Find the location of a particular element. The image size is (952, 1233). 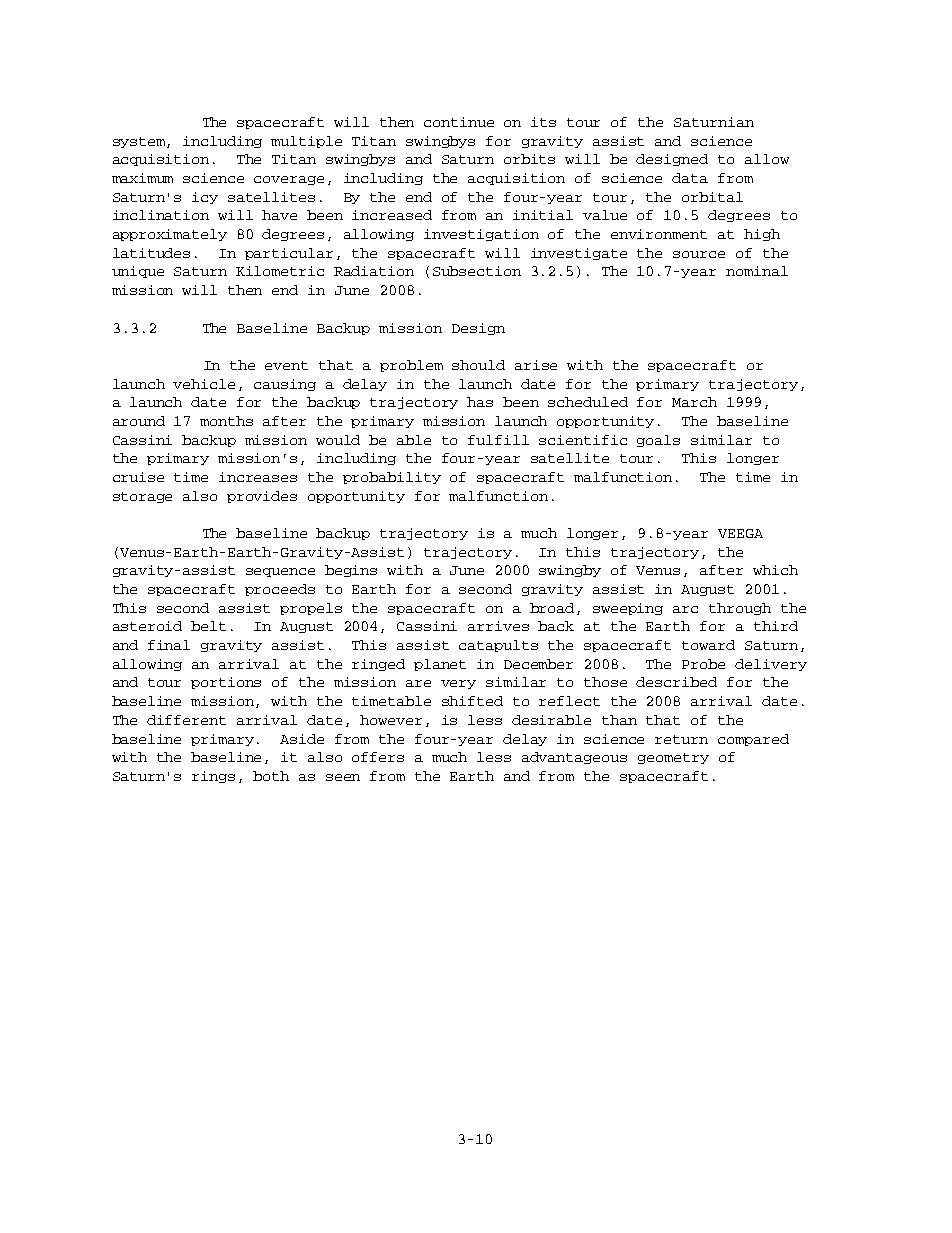

should is located at coordinates (478, 365).
